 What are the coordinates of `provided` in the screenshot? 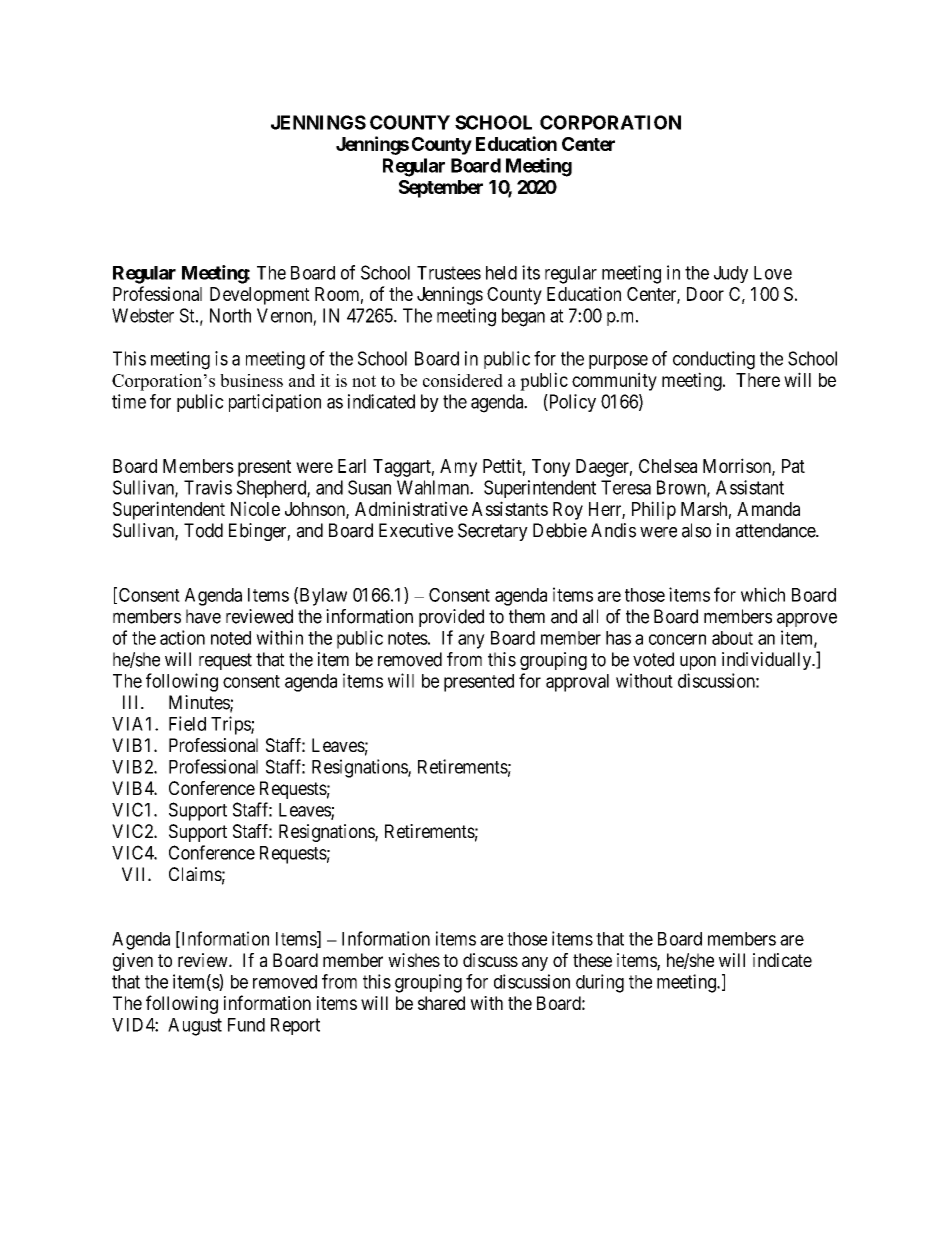 It's located at (451, 618).
